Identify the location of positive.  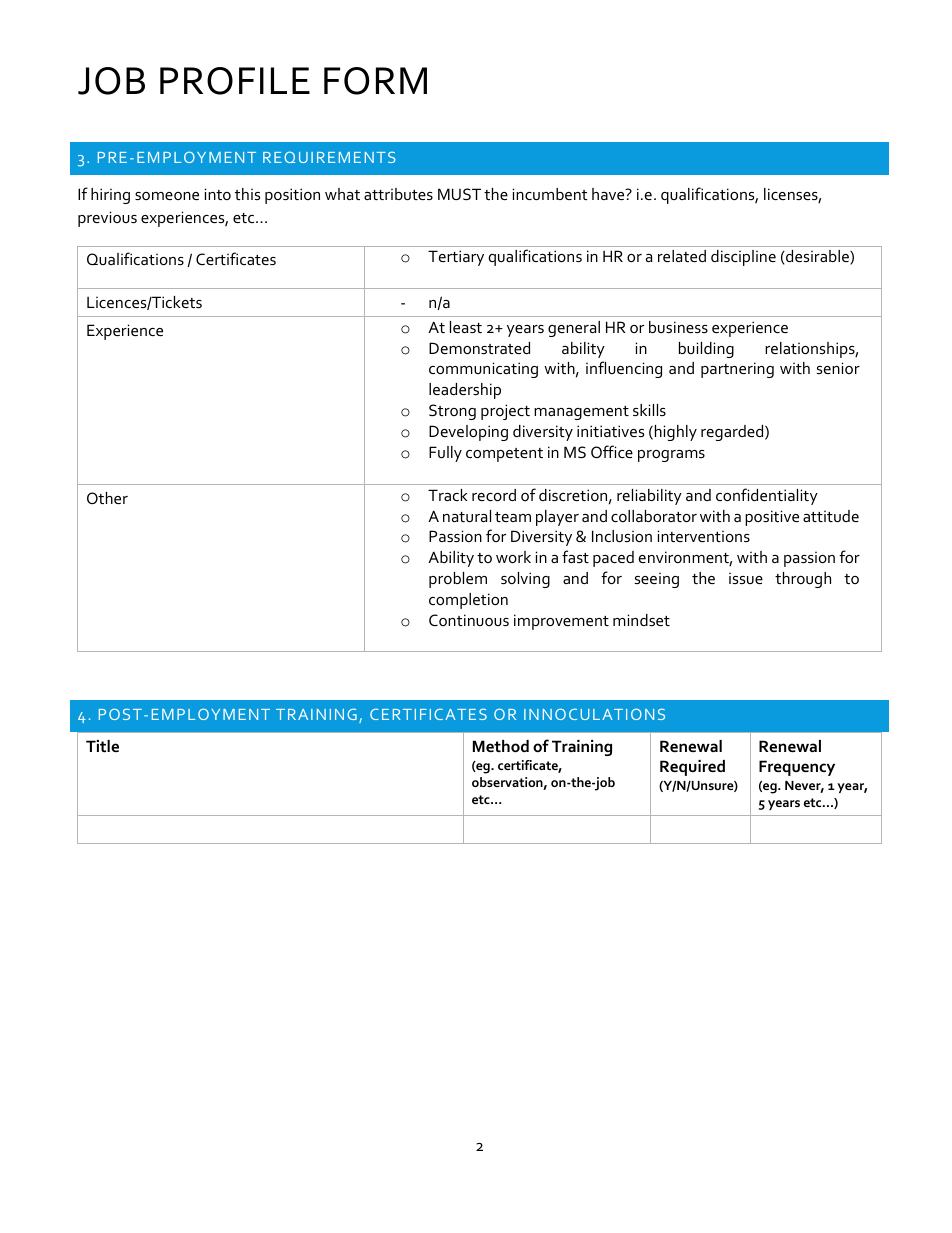
(772, 518).
